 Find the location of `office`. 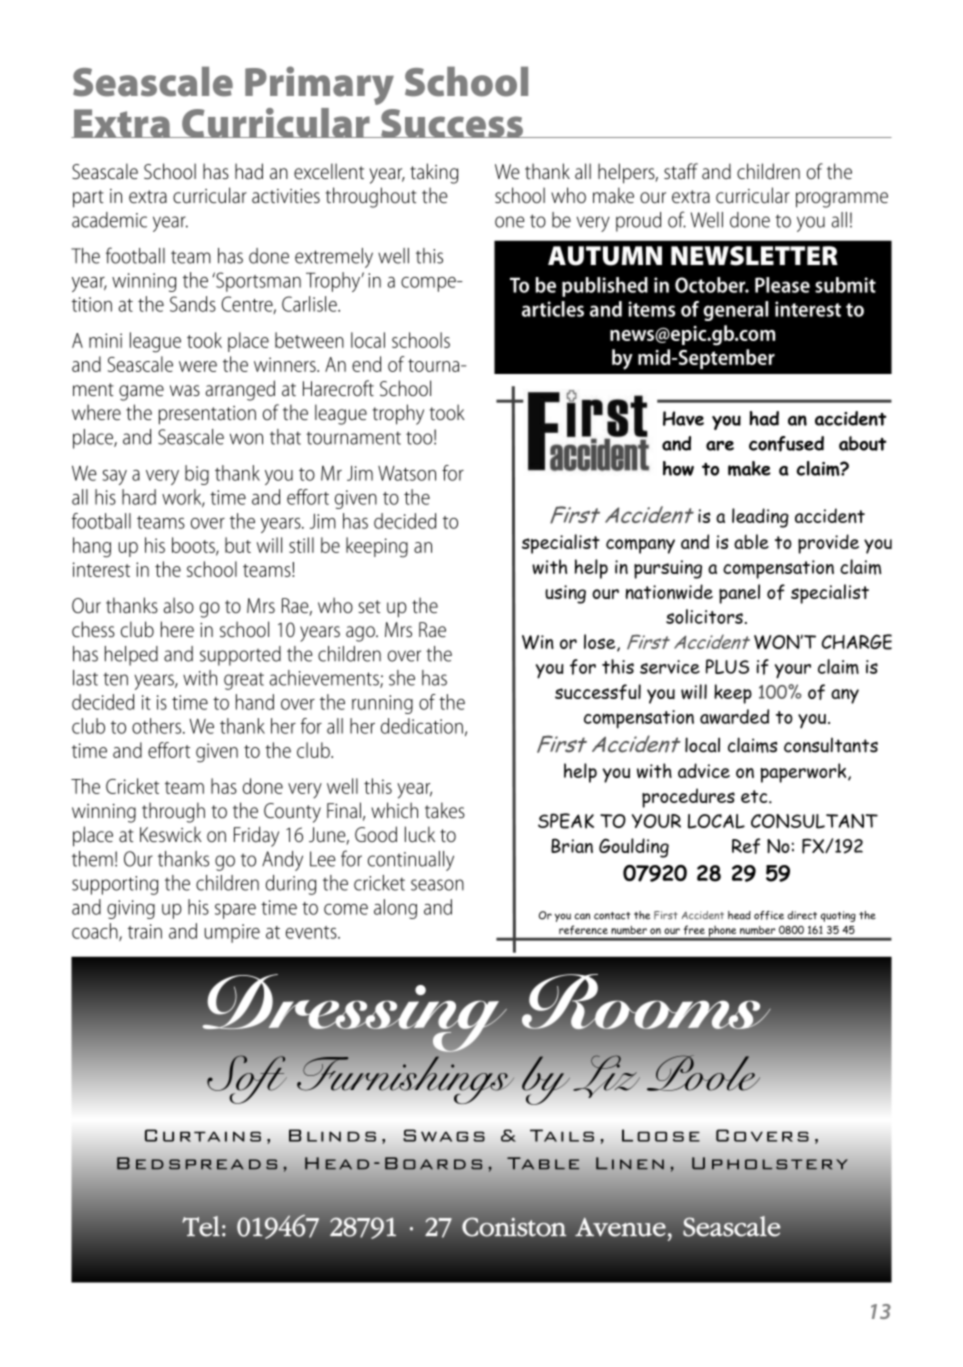

office is located at coordinates (769, 915).
